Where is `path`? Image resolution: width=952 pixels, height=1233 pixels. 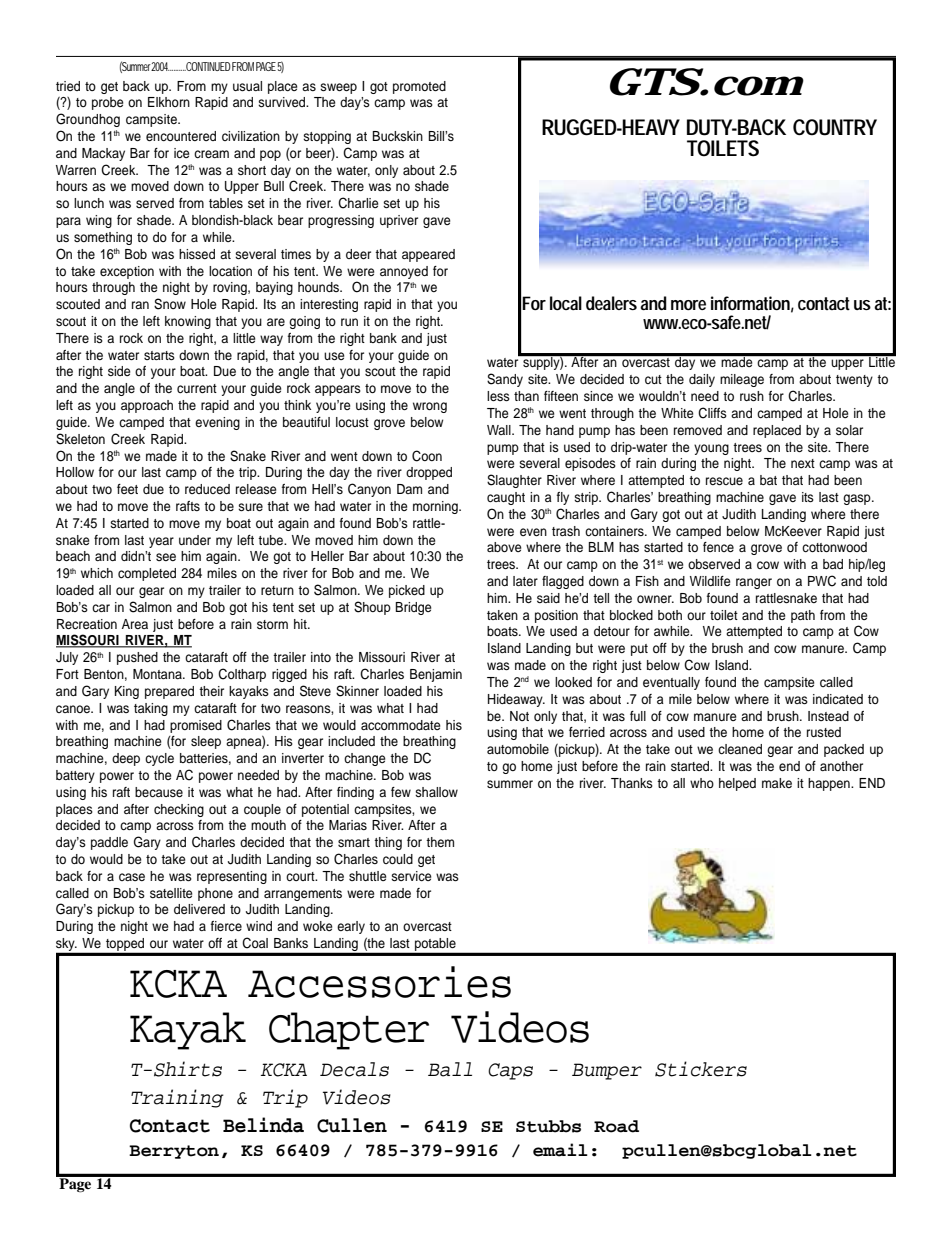
path is located at coordinates (803, 616).
